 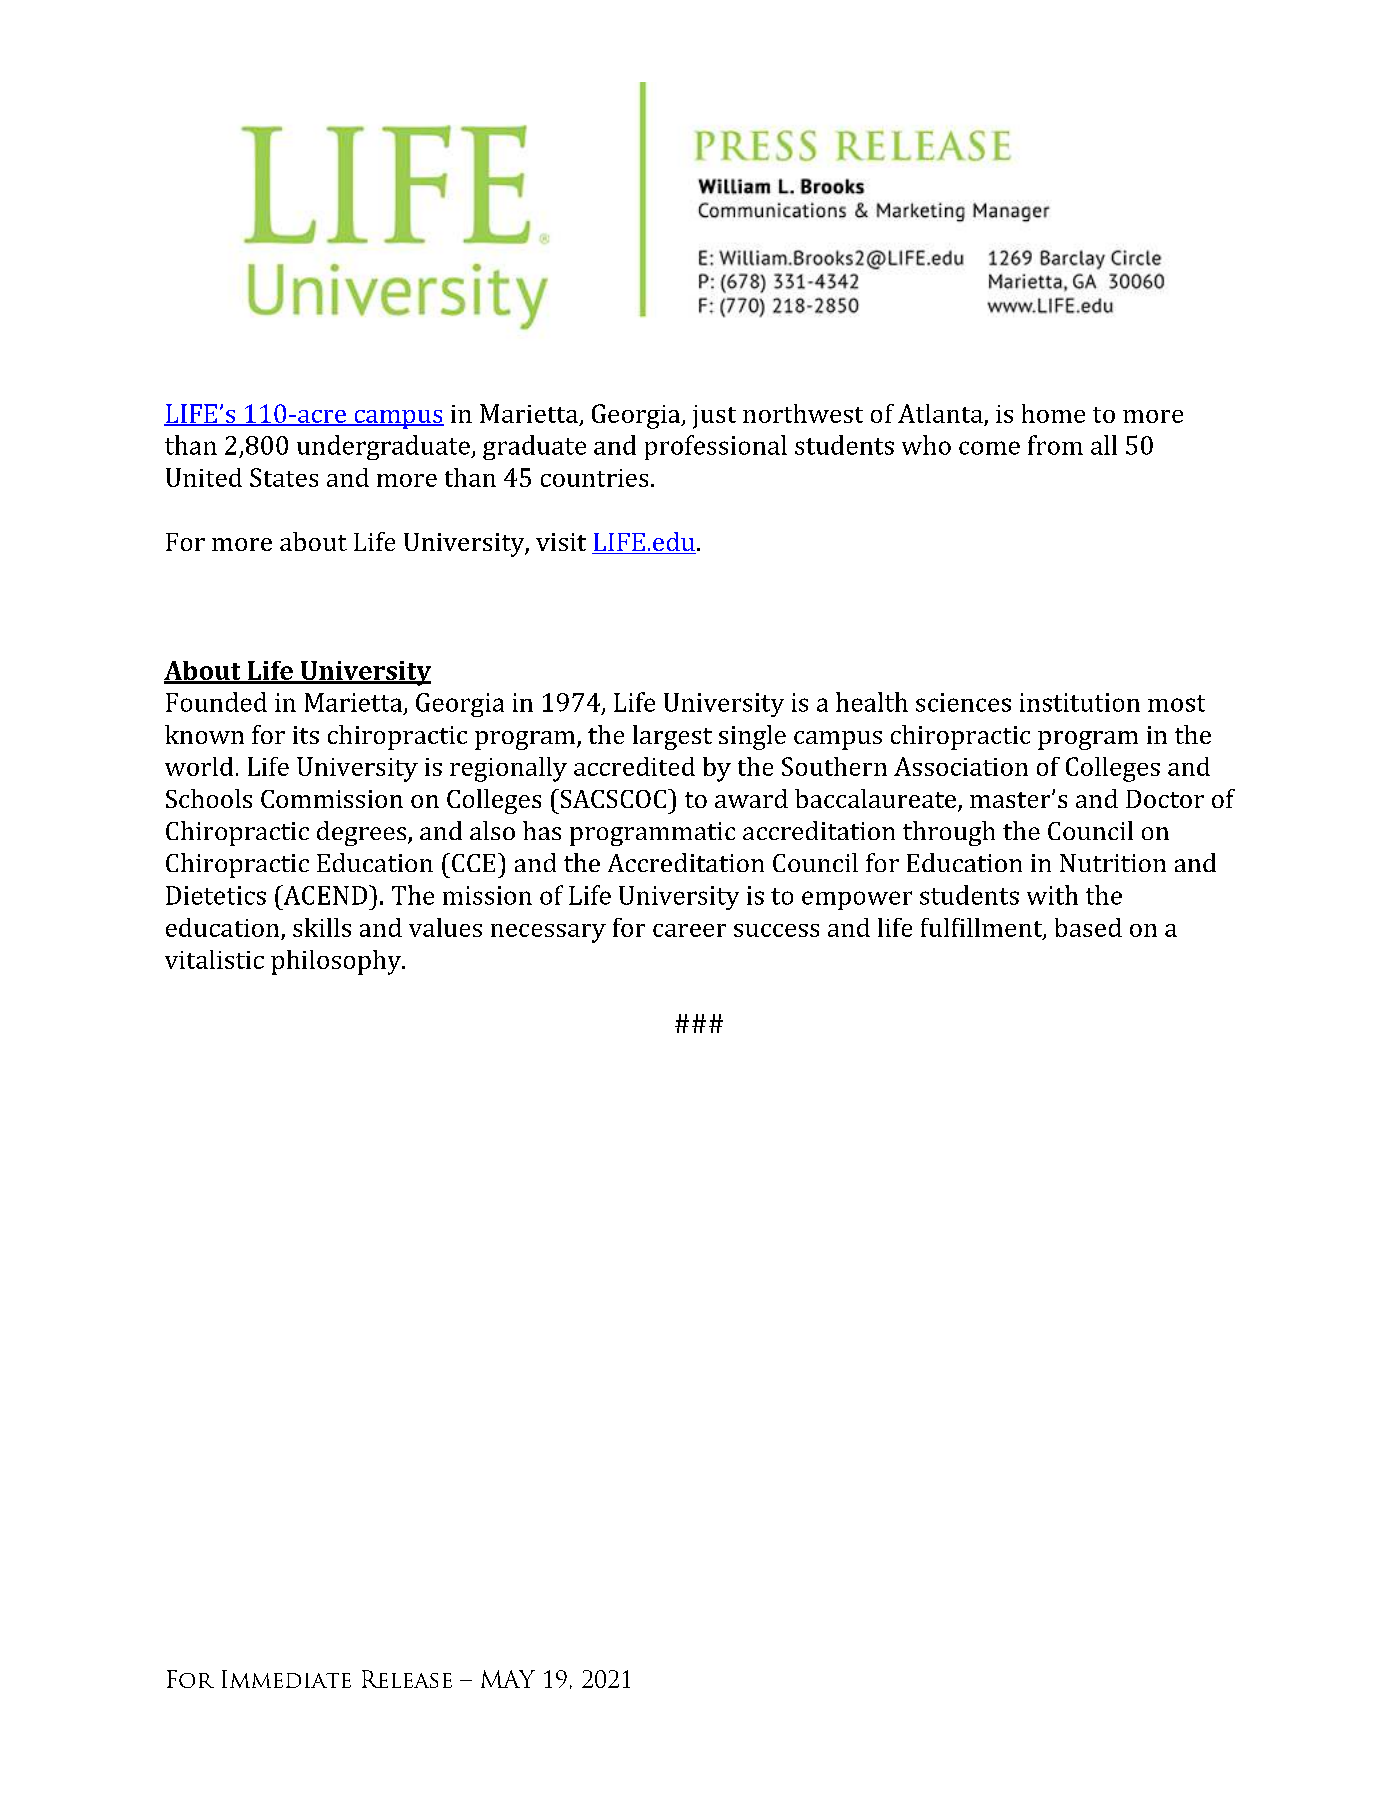 I want to click on professional, so click(x=716, y=447).
